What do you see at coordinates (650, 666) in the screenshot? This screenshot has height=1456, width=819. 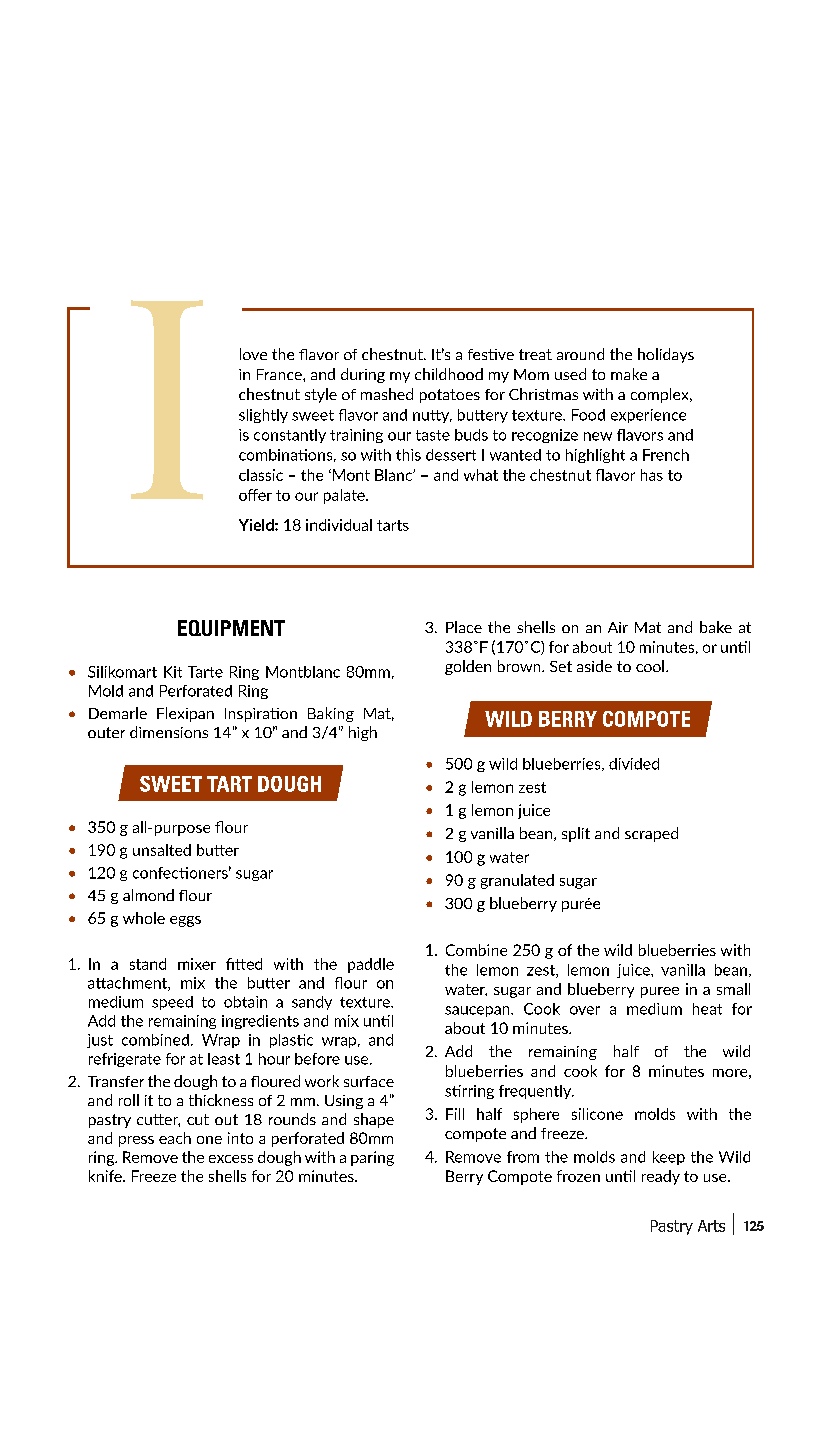 I see `cool` at bounding box center [650, 666].
